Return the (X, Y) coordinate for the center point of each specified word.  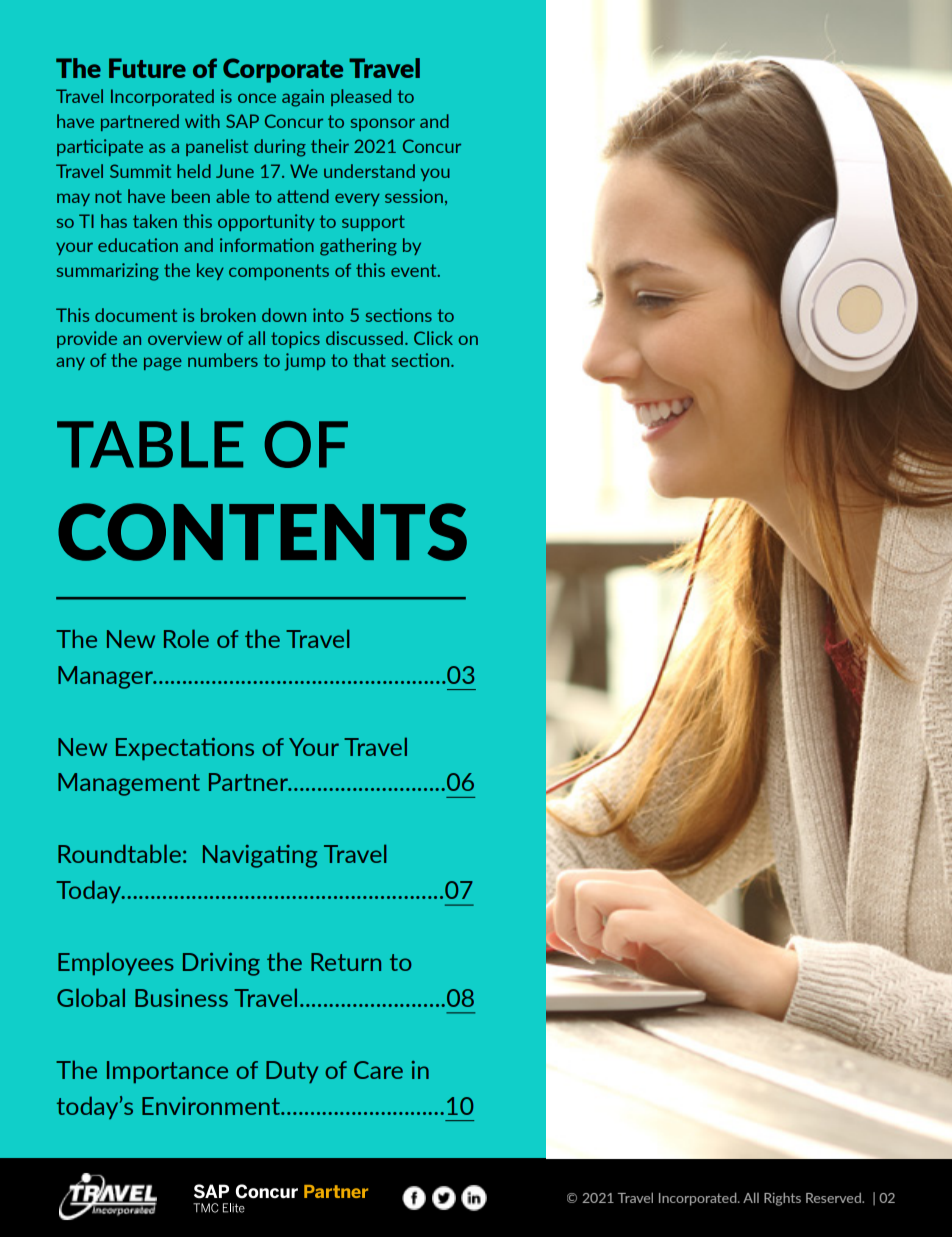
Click (433, 338)
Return (346, 962)
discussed (366, 338)
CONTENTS (262, 532)
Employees (116, 963)
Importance (167, 1072)
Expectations (185, 749)
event (415, 270)
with (202, 121)
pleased (361, 97)
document (136, 315)
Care (378, 1070)
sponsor (383, 124)
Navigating (260, 856)
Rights (782, 1199)
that (369, 360)
